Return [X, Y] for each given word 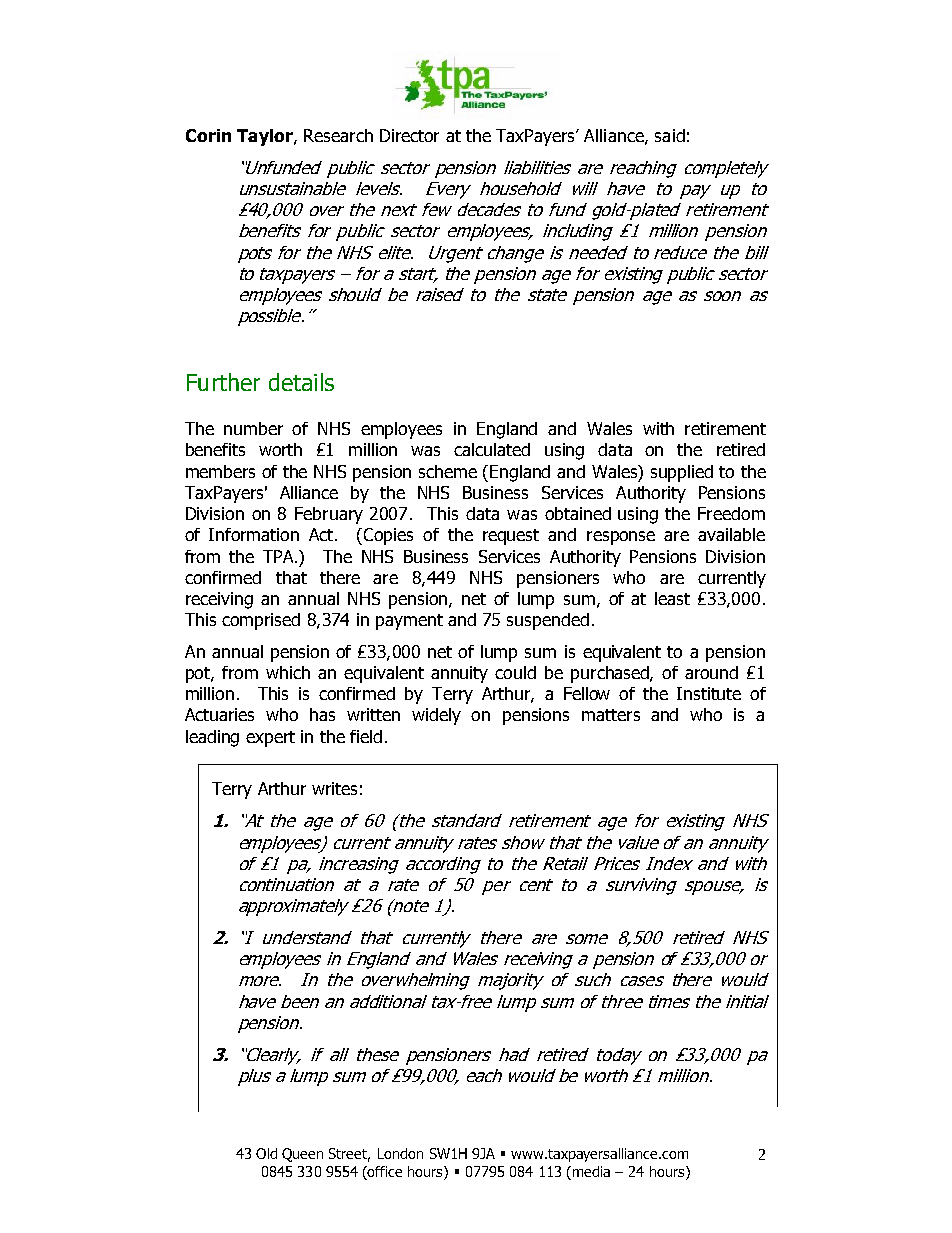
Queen [302, 1155]
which [288, 672]
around [711, 672]
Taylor [266, 137]
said [670, 135]
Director [409, 135]
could [515, 672]
